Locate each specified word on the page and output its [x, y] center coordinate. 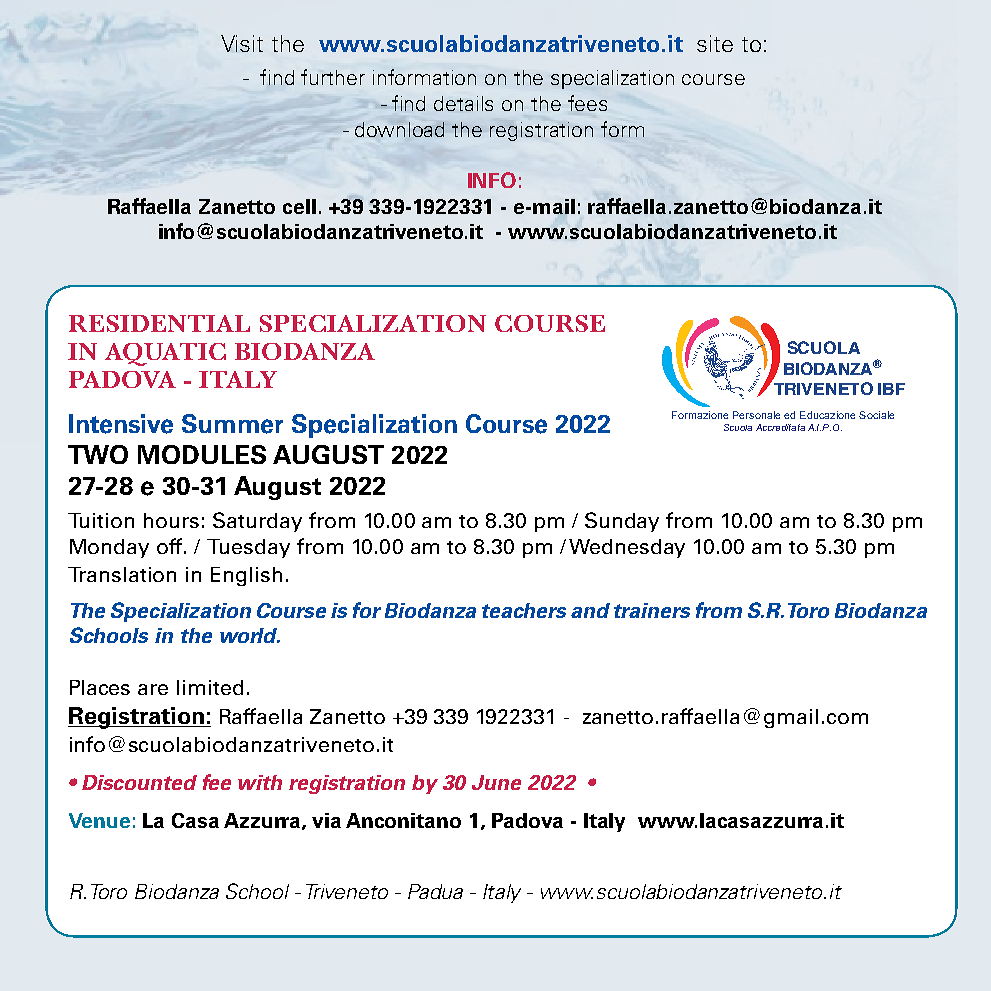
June [496, 782]
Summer [232, 424]
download [399, 129]
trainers [652, 610]
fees [587, 103]
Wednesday [627, 548]
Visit [242, 43]
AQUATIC [165, 354]
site [715, 43]
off [171, 546]
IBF [891, 389]
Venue [99, 820]
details [463, 103]
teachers [524, 610]
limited [210, 687]
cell [299, 206]
